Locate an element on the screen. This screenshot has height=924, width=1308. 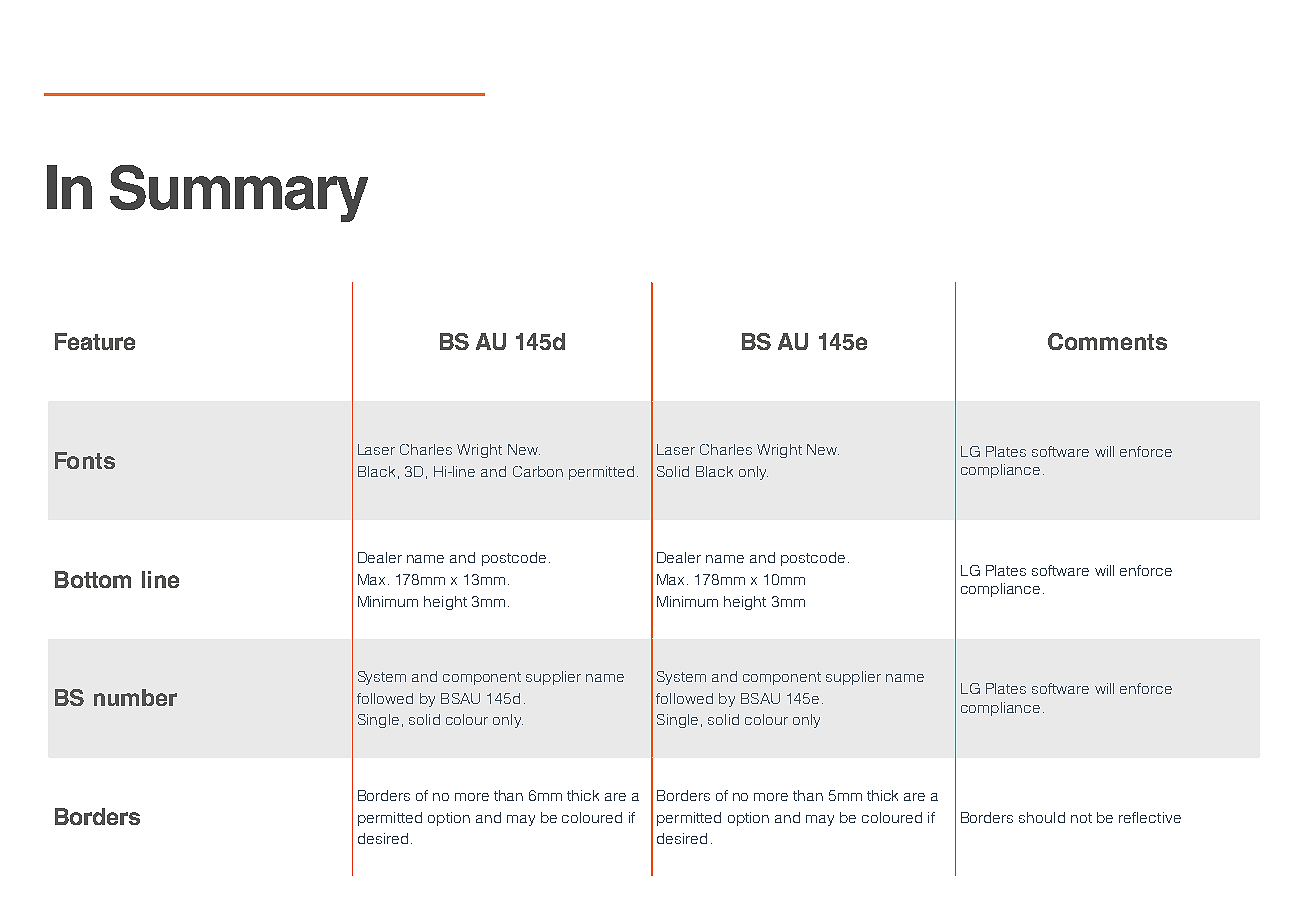
not is located at coordinates (1081, 818).
